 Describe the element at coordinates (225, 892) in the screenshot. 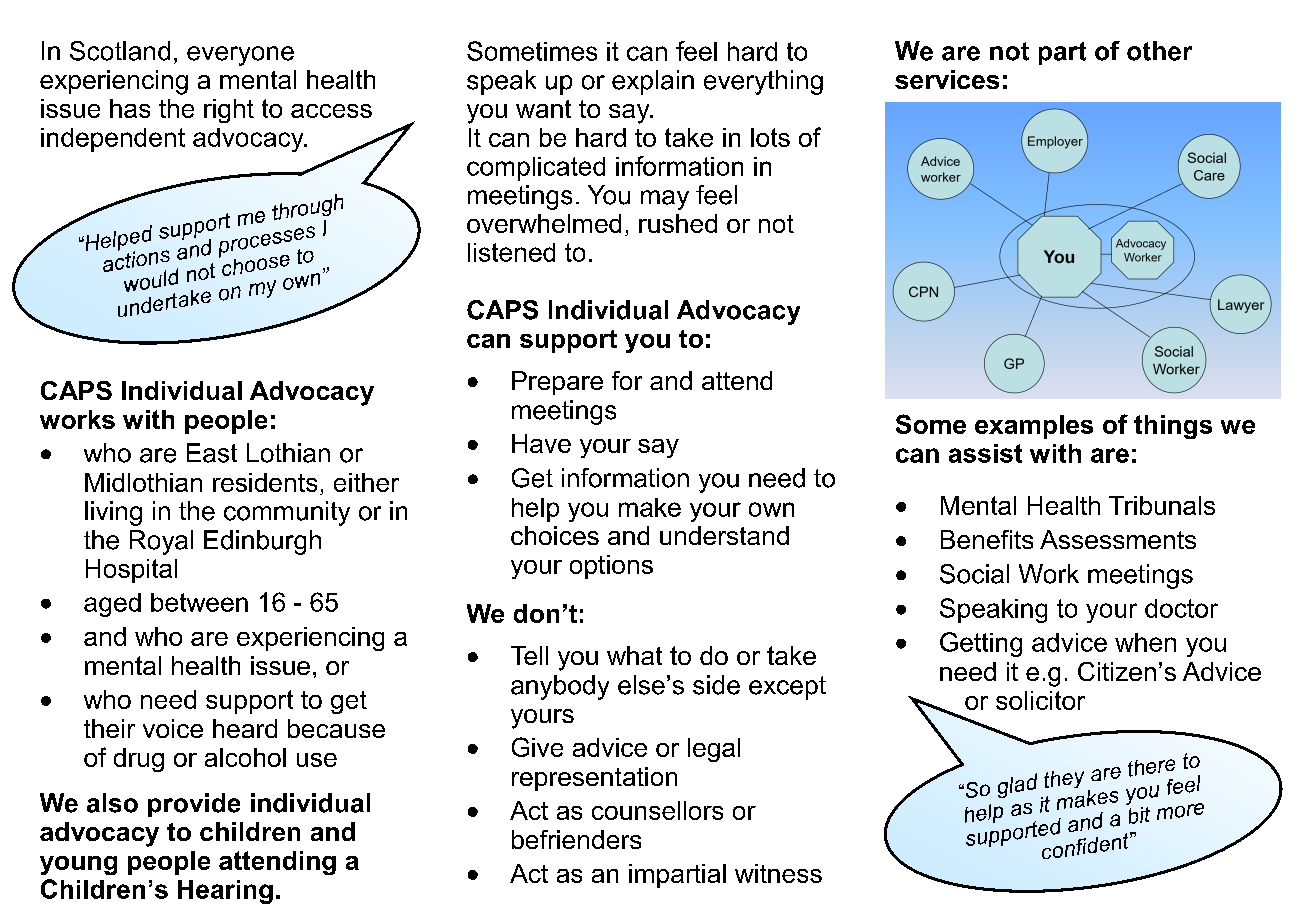

I see `Hearing` at that location.
